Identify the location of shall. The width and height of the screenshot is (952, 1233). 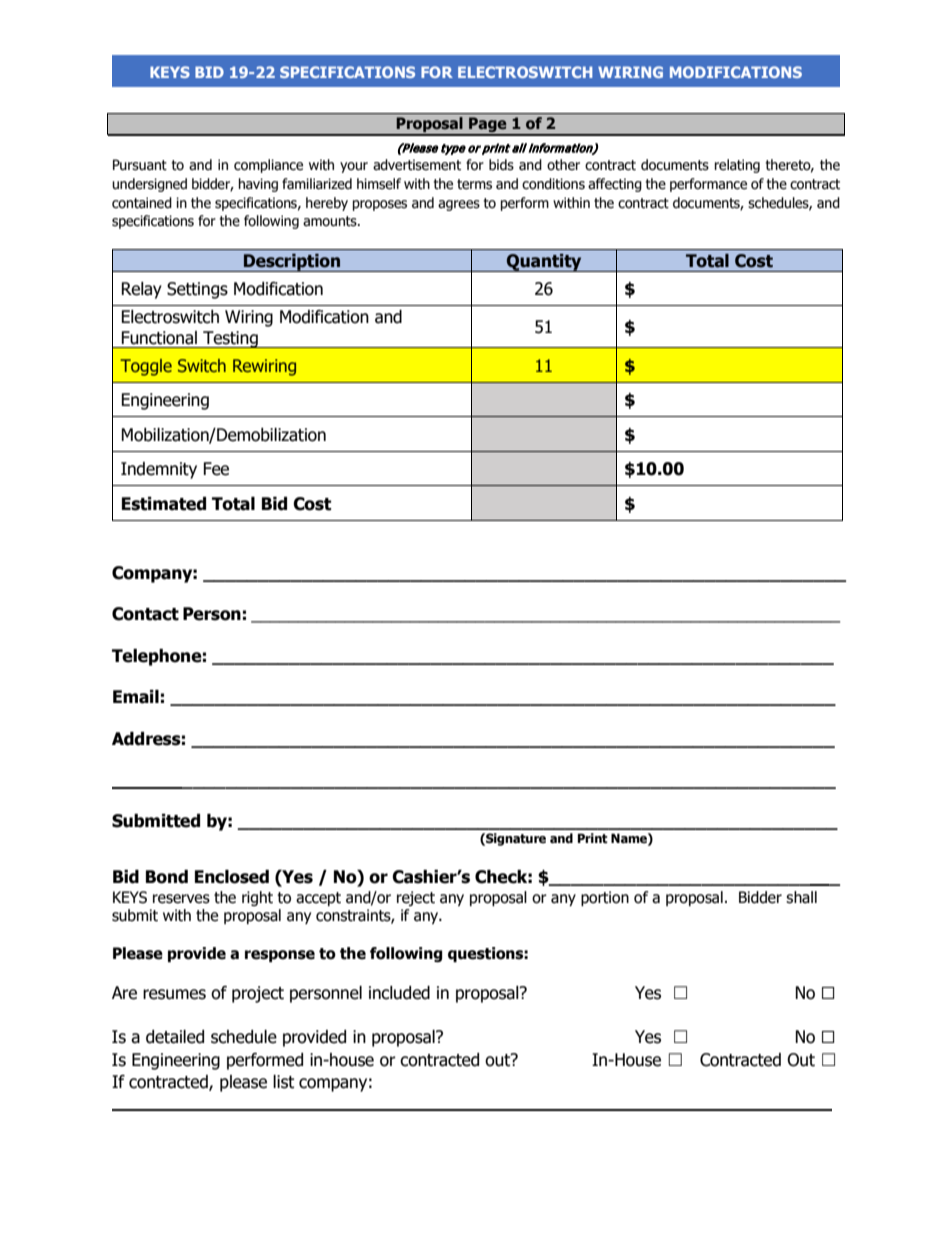
(801, 897).
